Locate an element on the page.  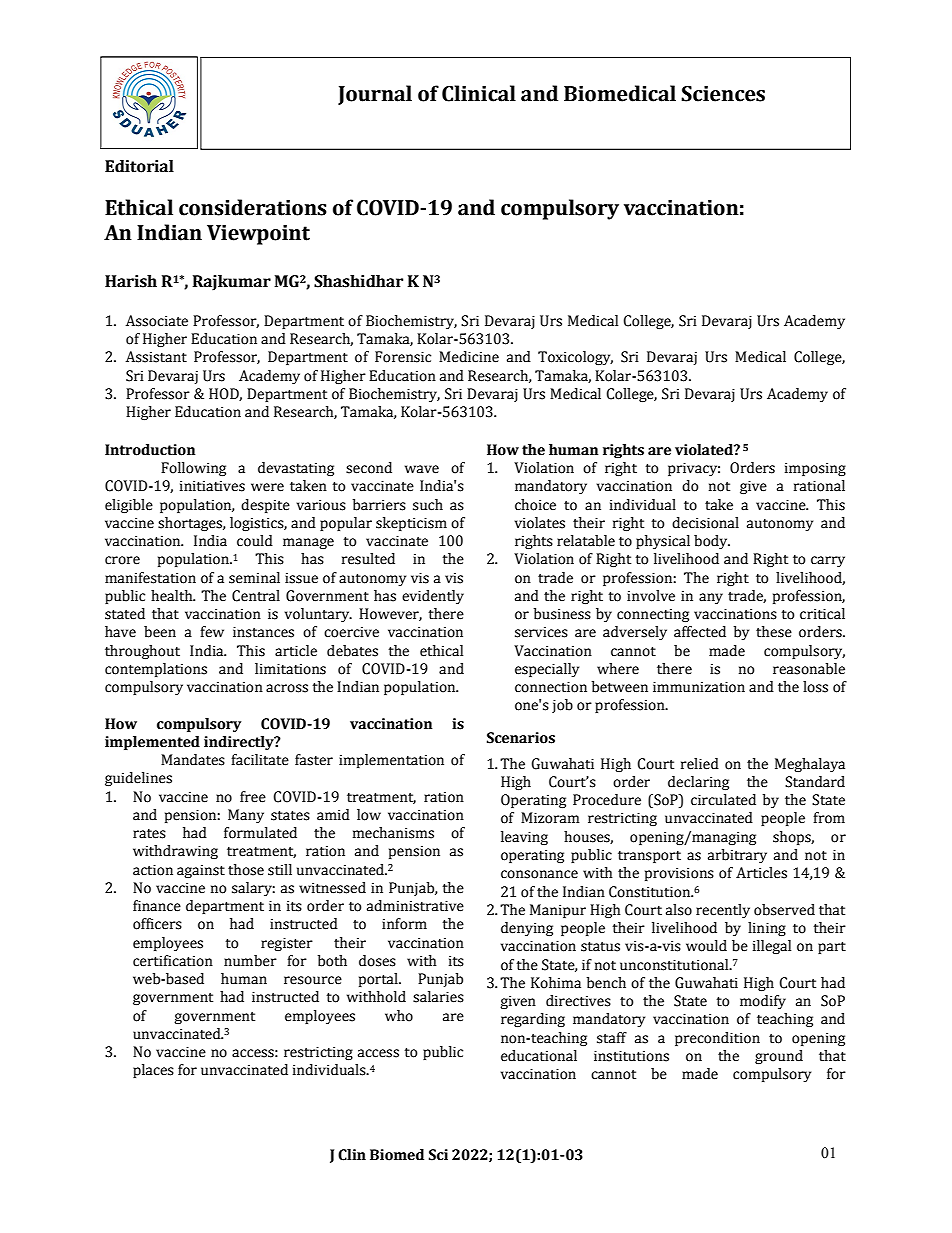
leaving is located at coordinates (524, 838).
